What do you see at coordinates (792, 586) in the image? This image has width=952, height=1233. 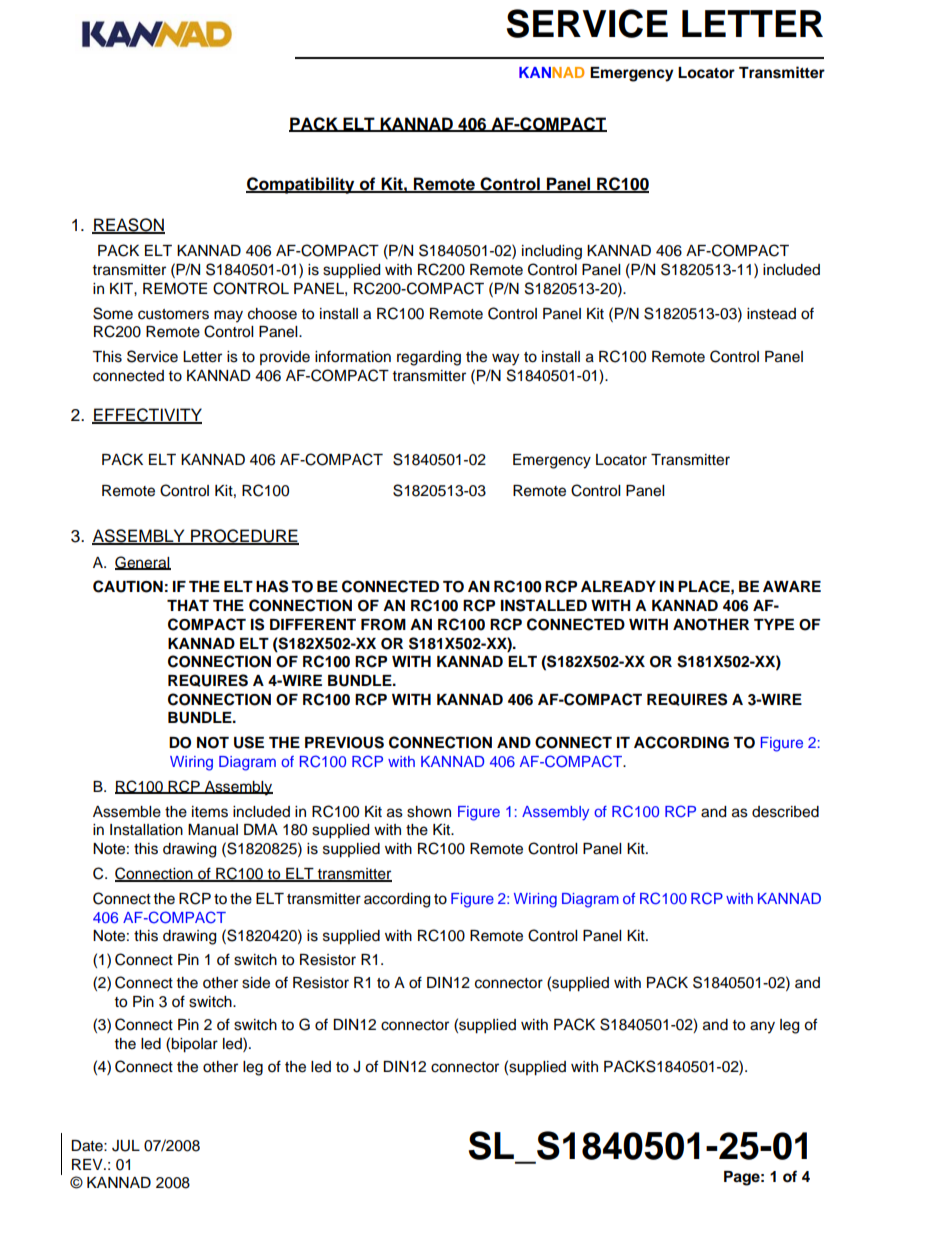 I see `AWARE` at bounding box center [792, 586].
